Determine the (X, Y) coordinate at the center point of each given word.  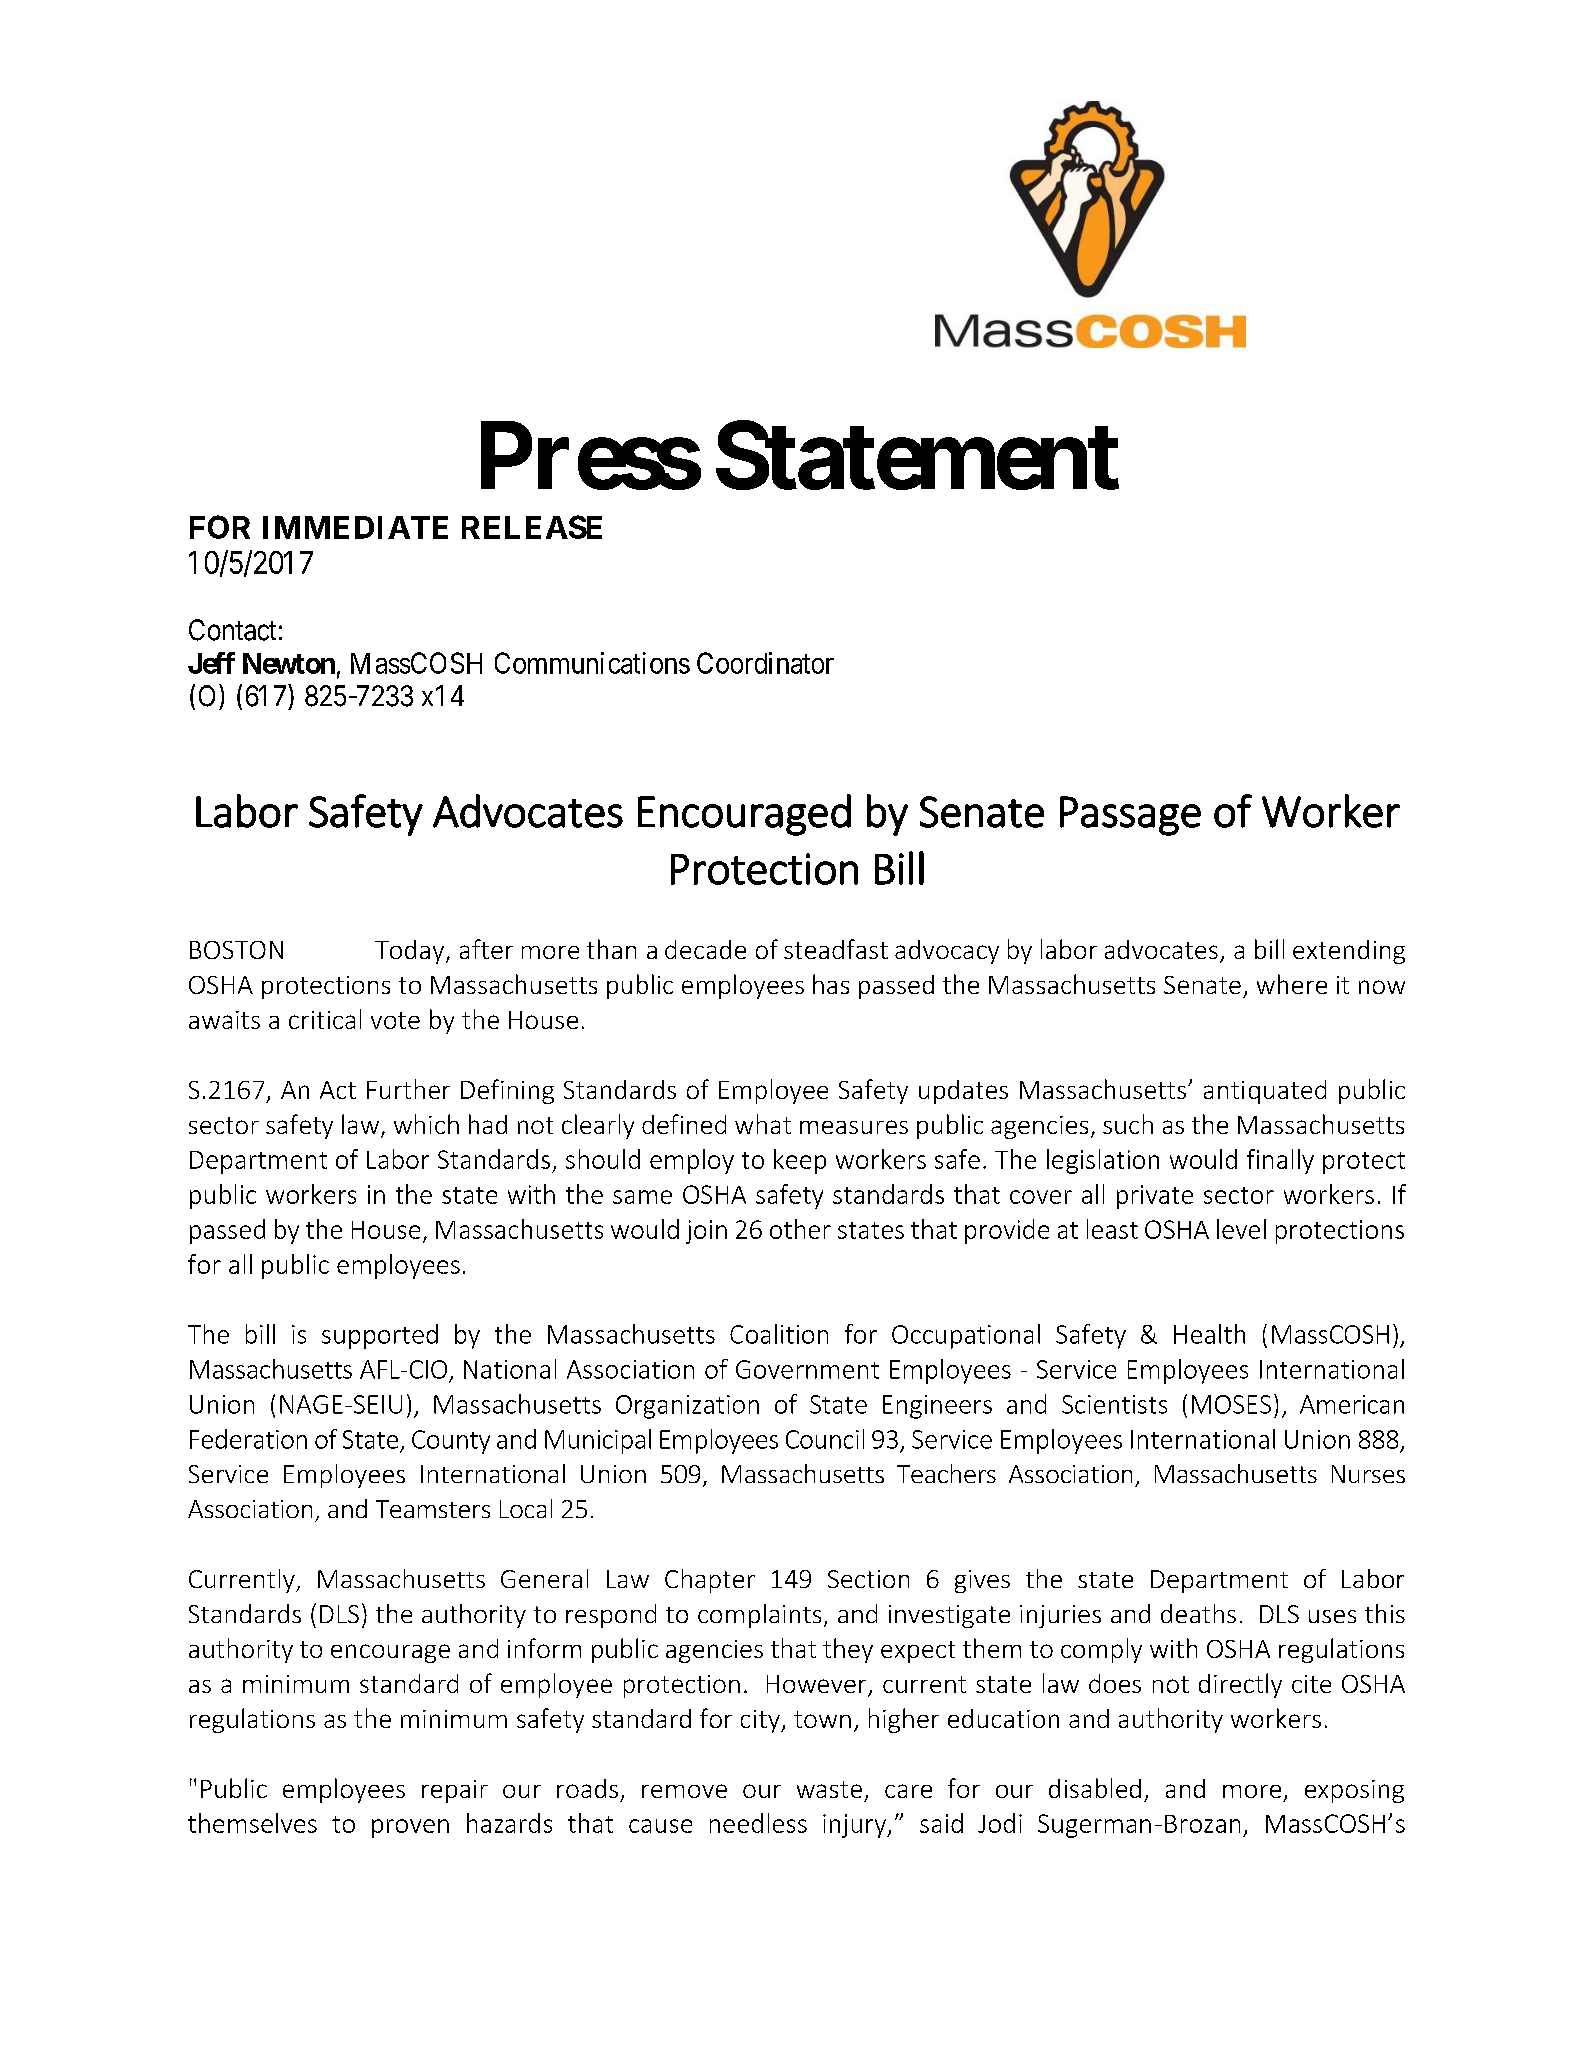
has (831, 984)
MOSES (1231, 1404)
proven (410, 1828)
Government (807, 1369)
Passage (1130, 816)
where (1292, 984)
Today (411, 952)
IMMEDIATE (355, 527)
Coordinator (765, 663)
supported (380, 1336)
